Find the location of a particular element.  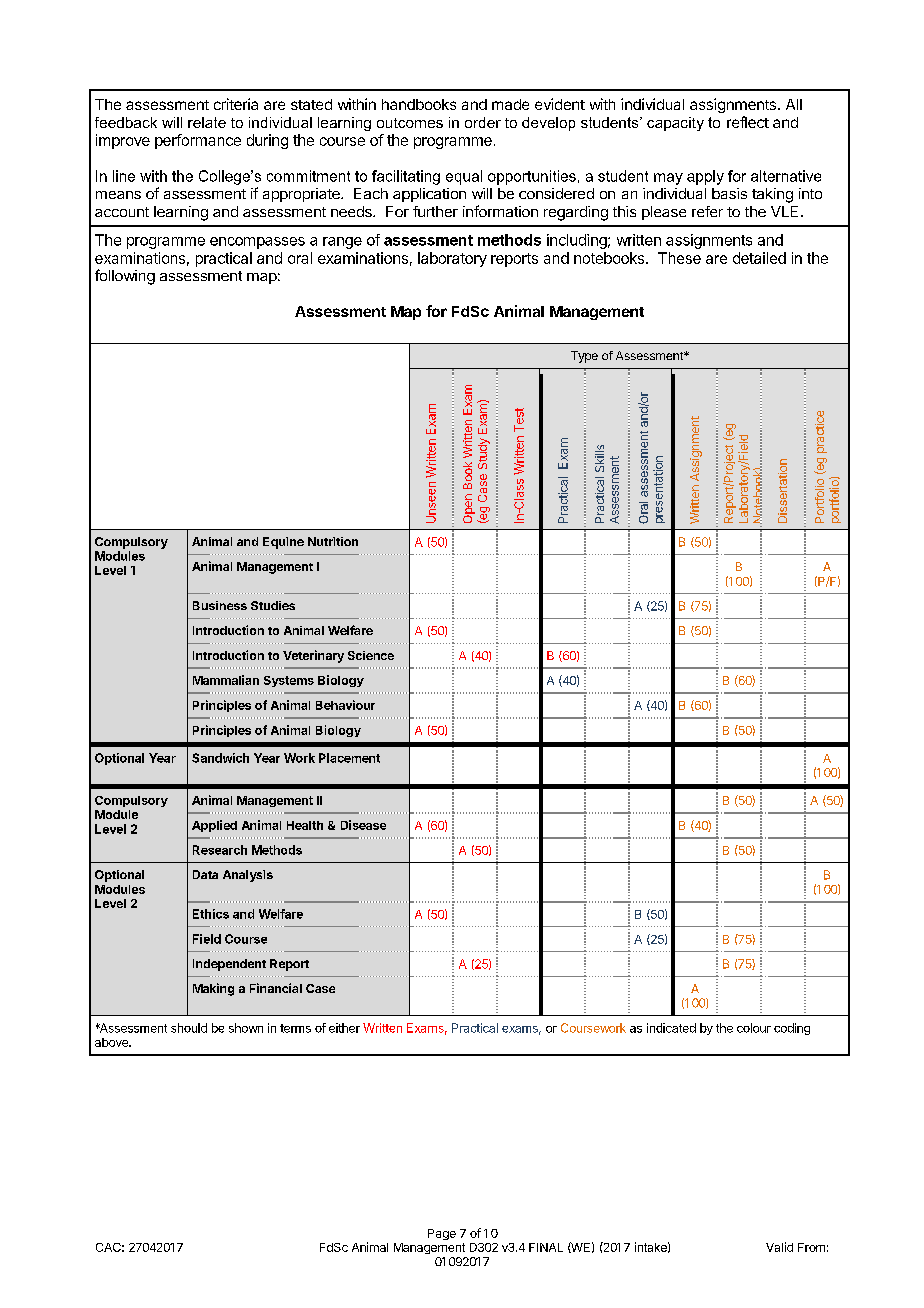

colour is located at coordinates (754, 1028).
